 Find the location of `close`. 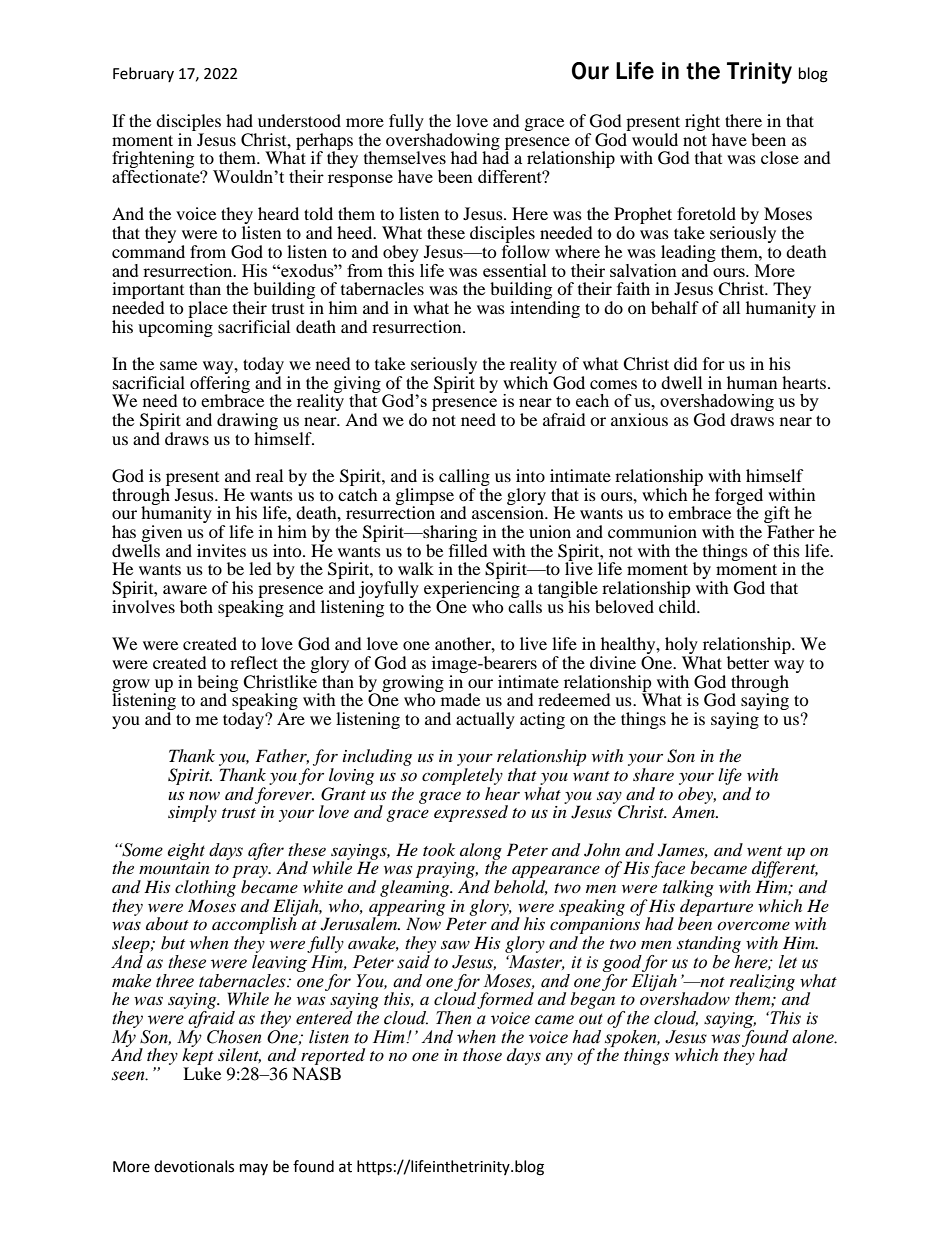

close is located at coordinates (780, 157).
